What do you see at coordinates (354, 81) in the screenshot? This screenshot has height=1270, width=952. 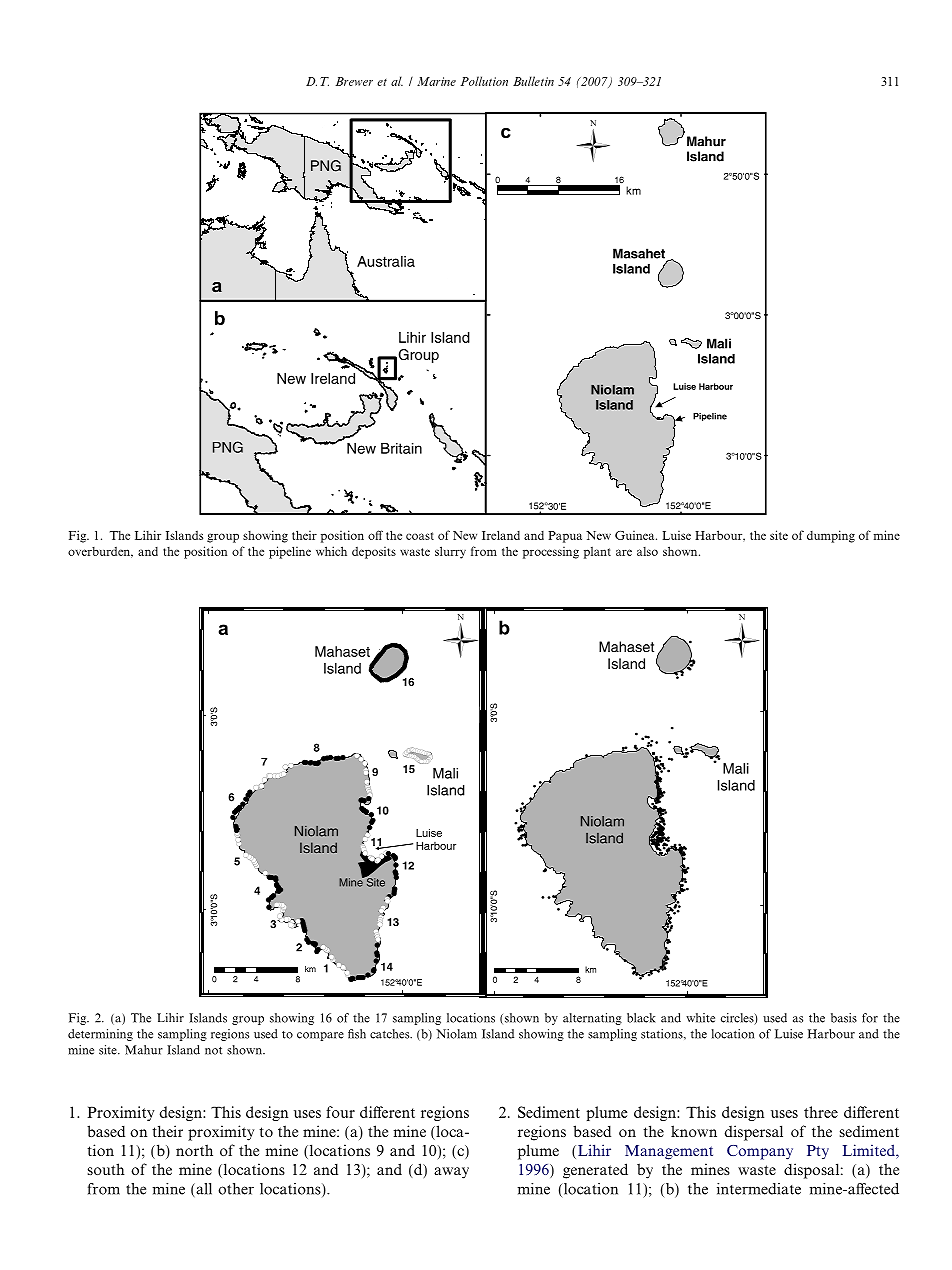 I see `Brewer` at bounding box center [354, 81].
